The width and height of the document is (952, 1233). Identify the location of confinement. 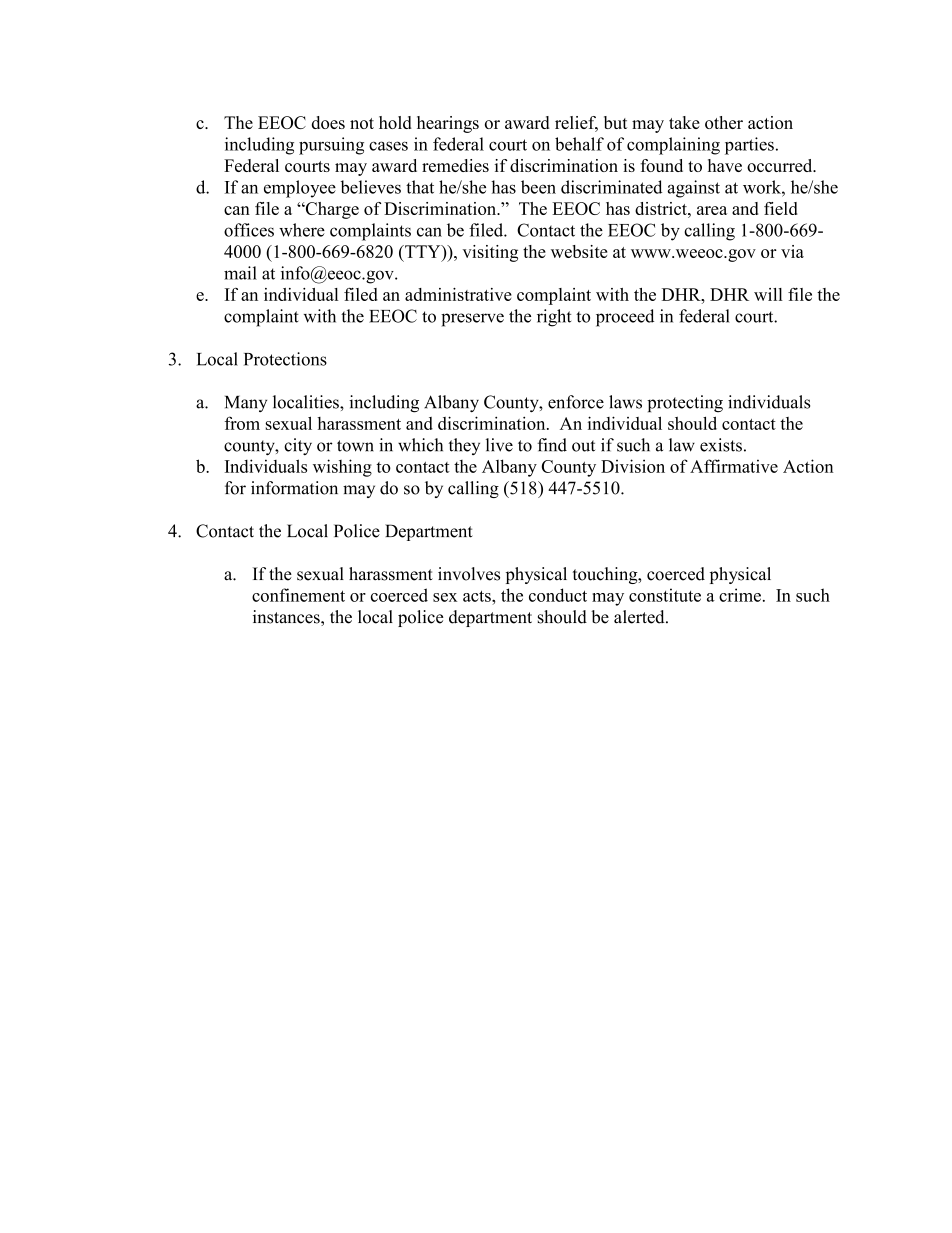
(298, 595).
